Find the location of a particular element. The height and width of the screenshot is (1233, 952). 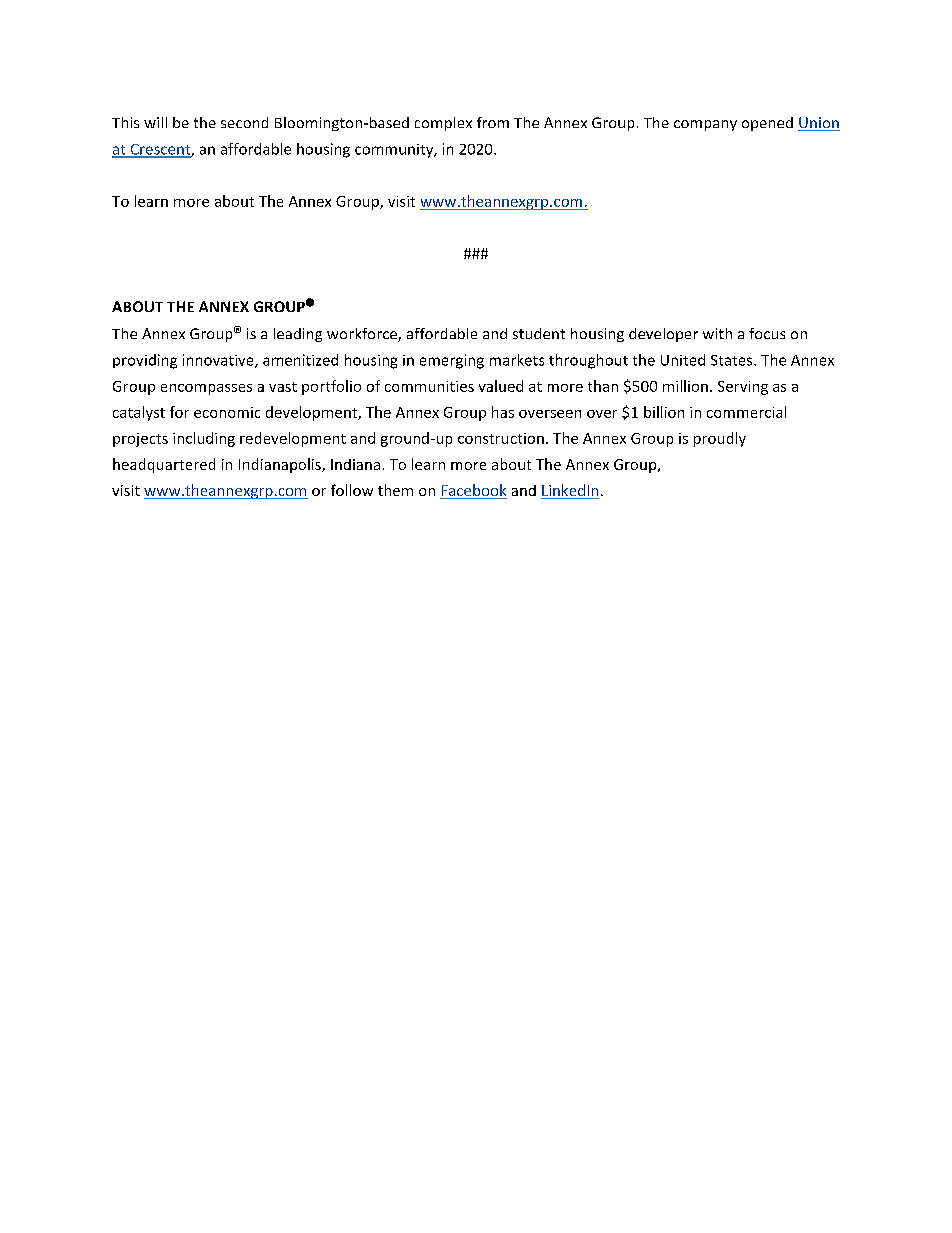

student is located at coordinates (539, 333).
